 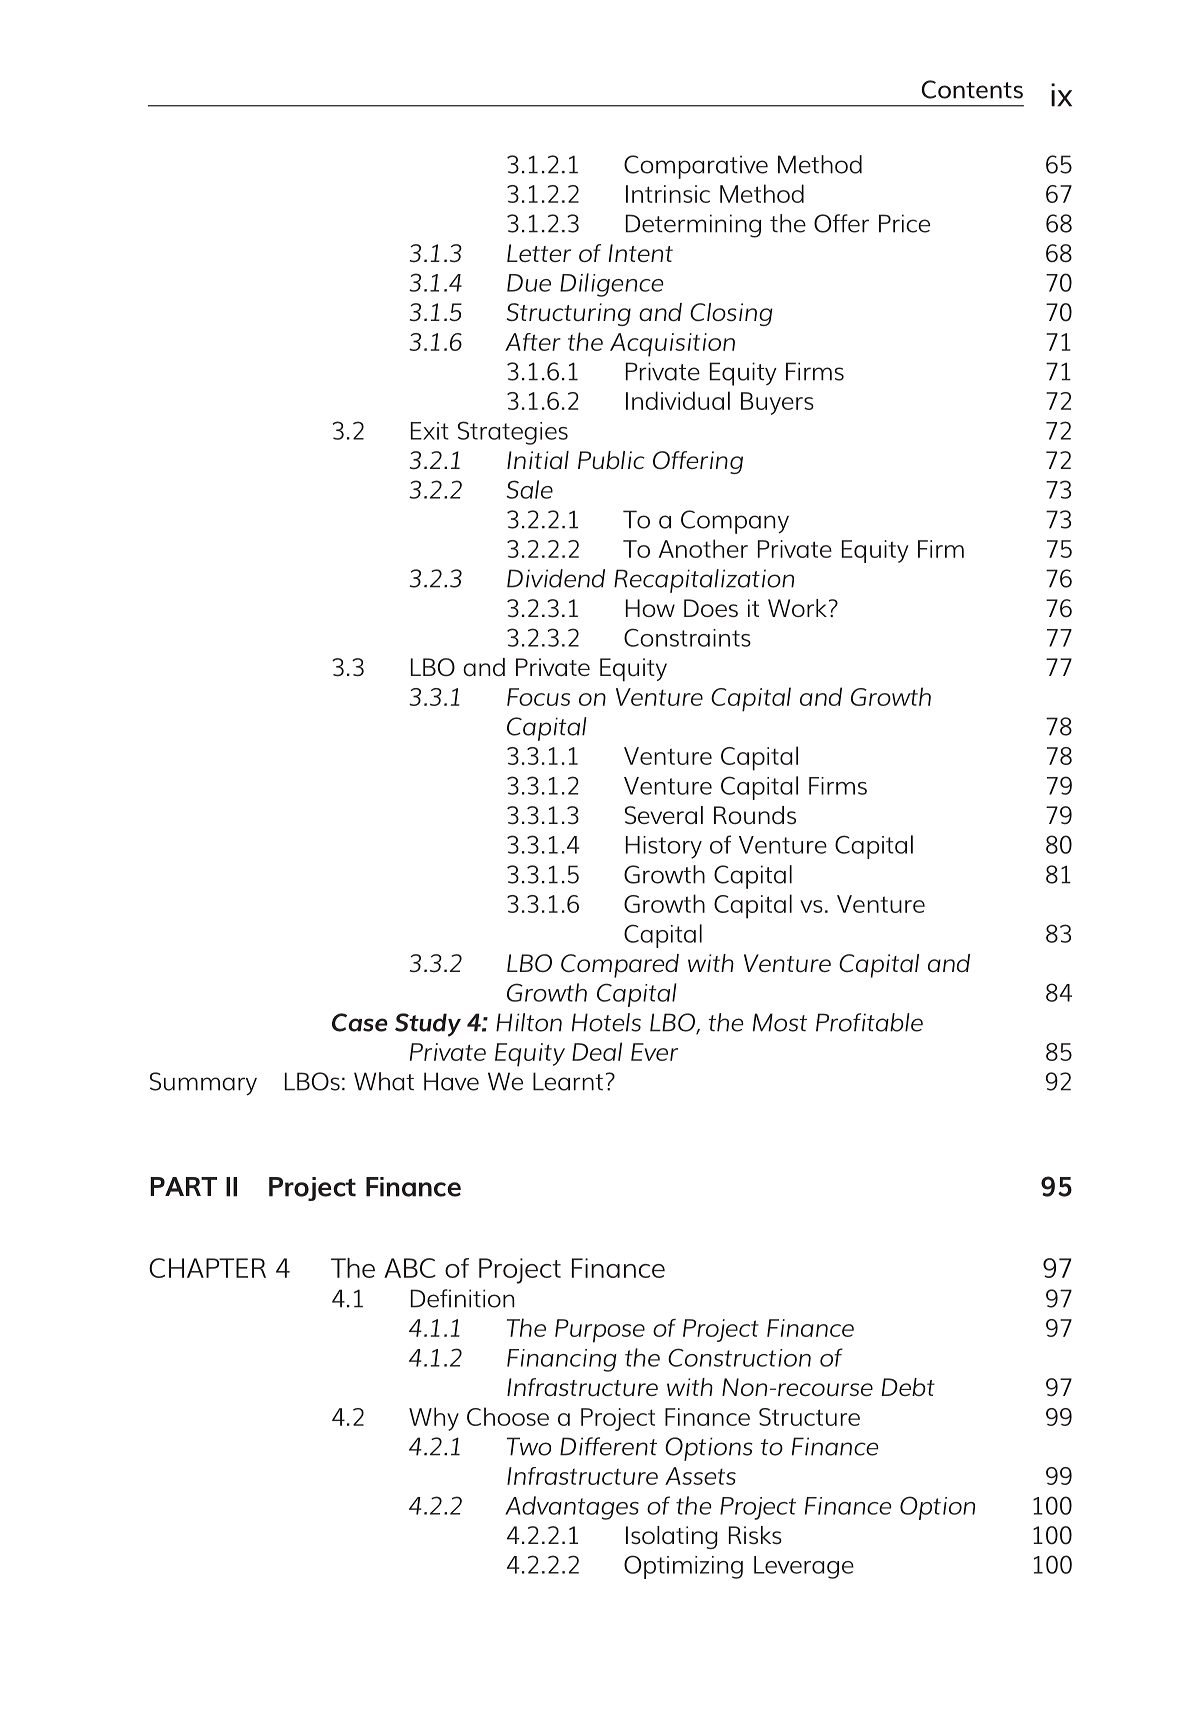 What do you see at coordinates (755, 1535) in the screenshot?
I see `Risks` at bounding box center [755, 1535].
